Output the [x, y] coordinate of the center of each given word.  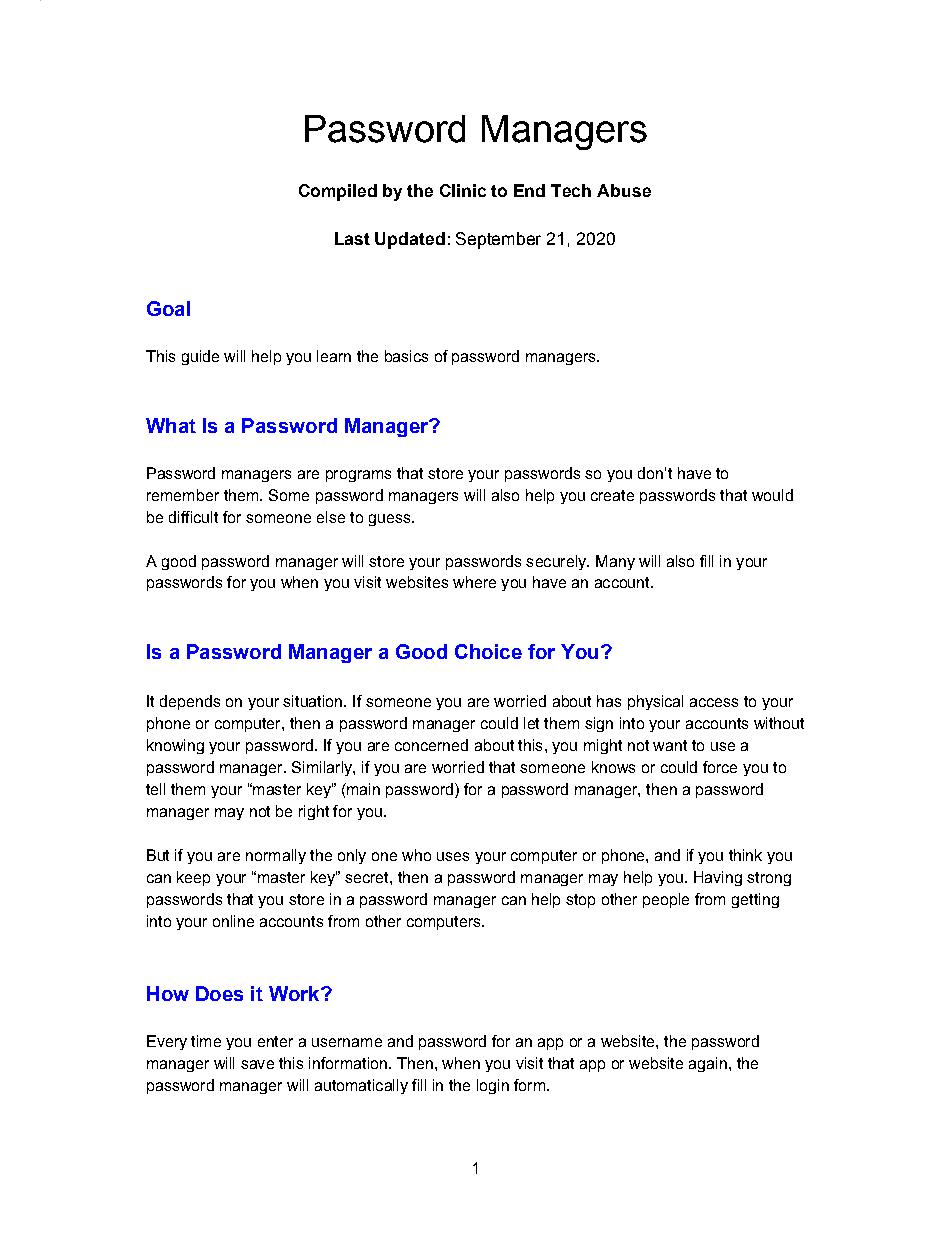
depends [190, 702]
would [772, 495]
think [745, 855]
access [714, 702]
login [493, 1086]
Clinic [463, 190]
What [171, 425]
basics [406, 356]
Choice [488, 651]
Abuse [624, 190]
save [257, 1064]
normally [276, 856]
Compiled [338, 192]
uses [453, 856]
